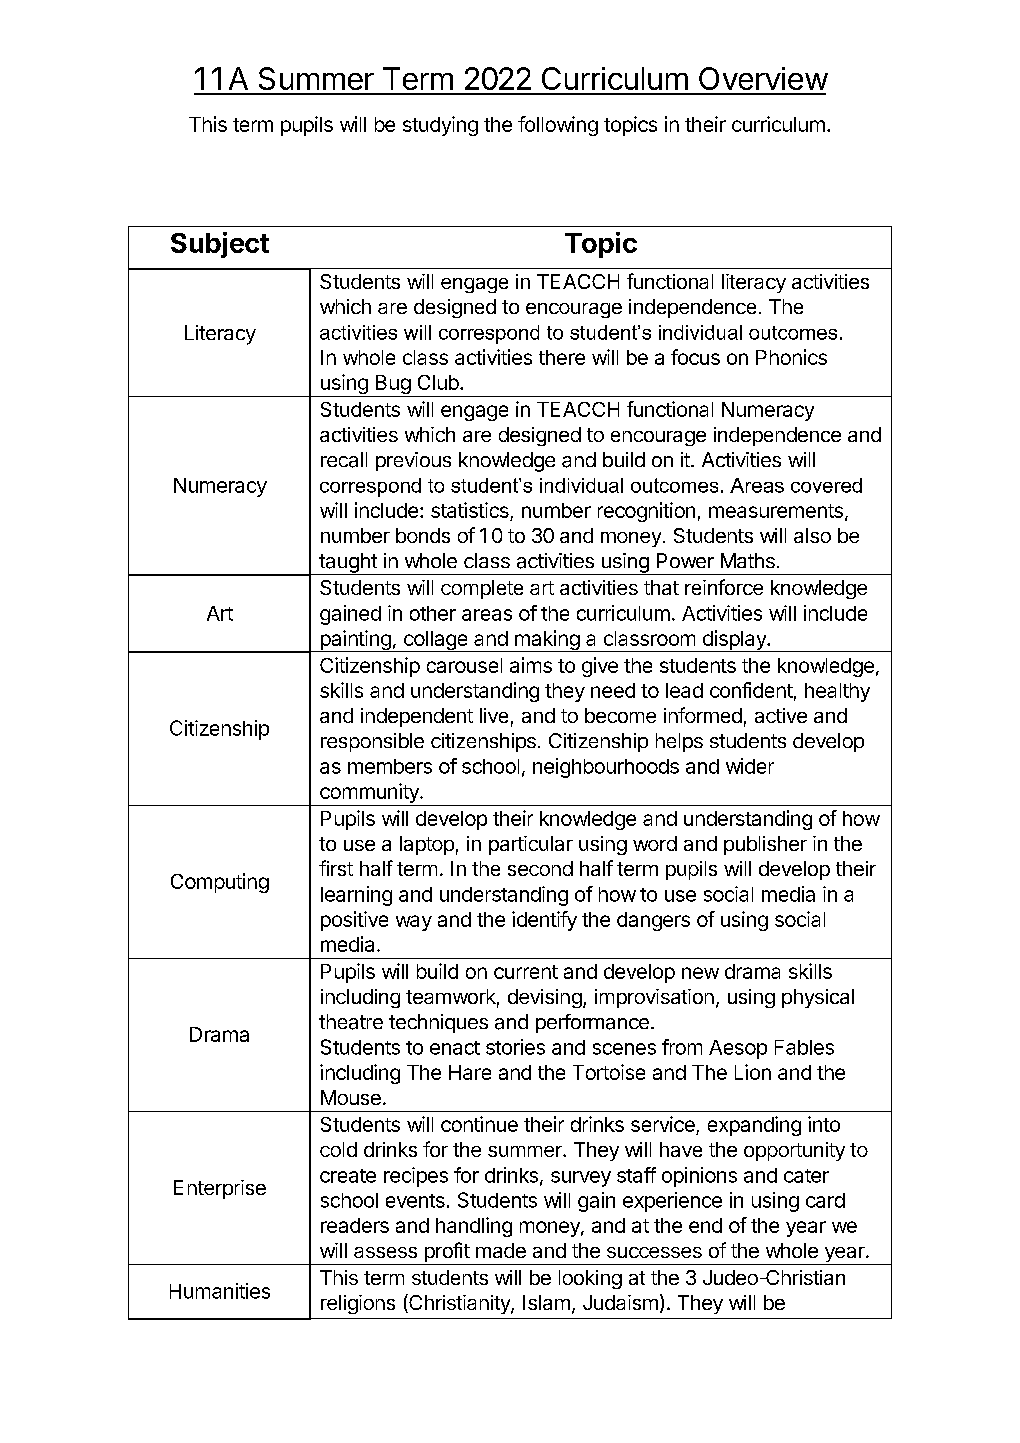 The image size is (1020, 1443). Describe the element at coordinates (825, 1200) in the screenshot. I see `card` at that location.
